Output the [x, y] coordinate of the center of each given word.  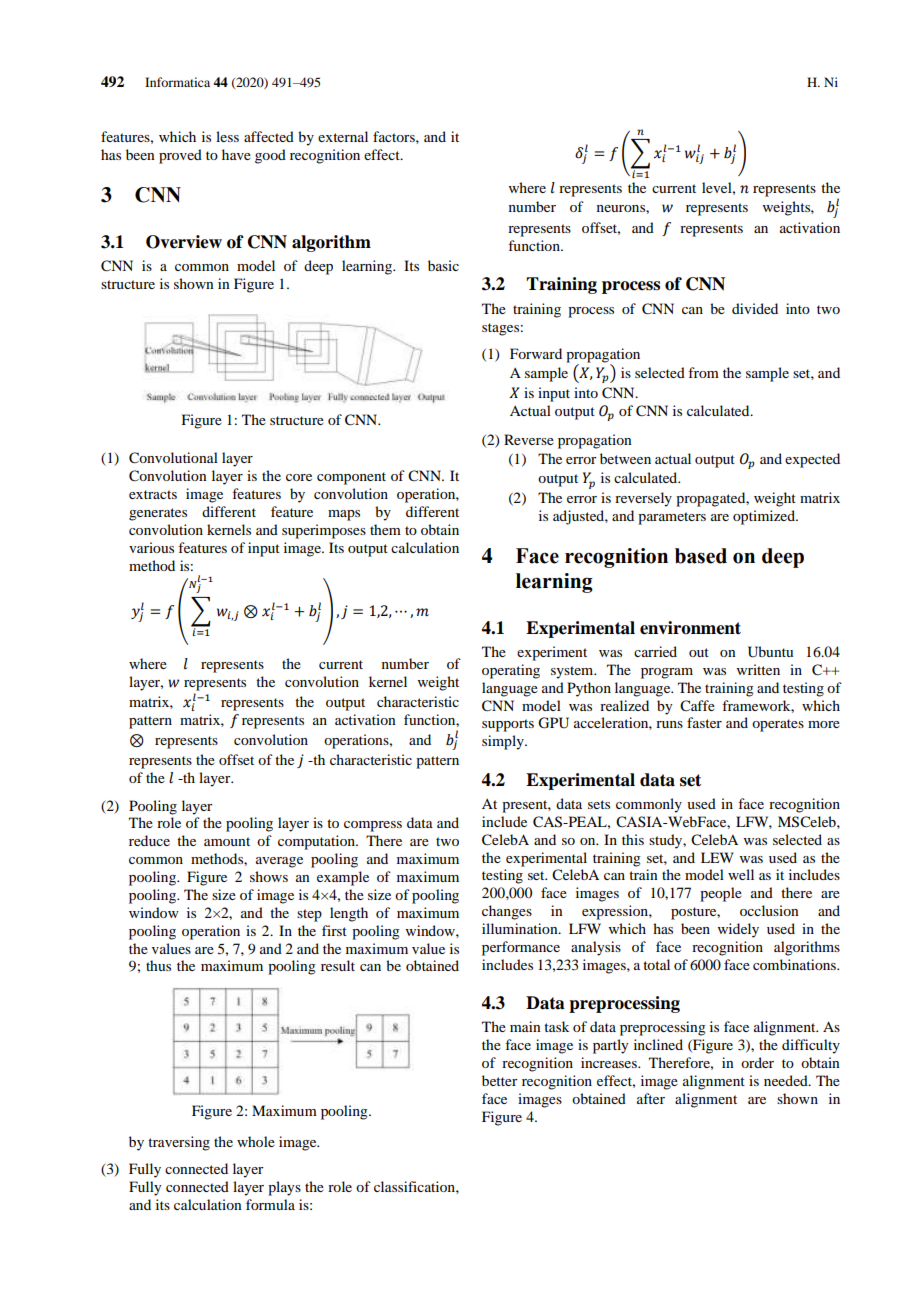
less [227, 136]
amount [227, 841]
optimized [765, 517]
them [385, 529]
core [299, 477]
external [343, 136]
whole [256, 1141]
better [500, 1080]
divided [755, 308]
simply [504, 742]
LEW [717, 857]
